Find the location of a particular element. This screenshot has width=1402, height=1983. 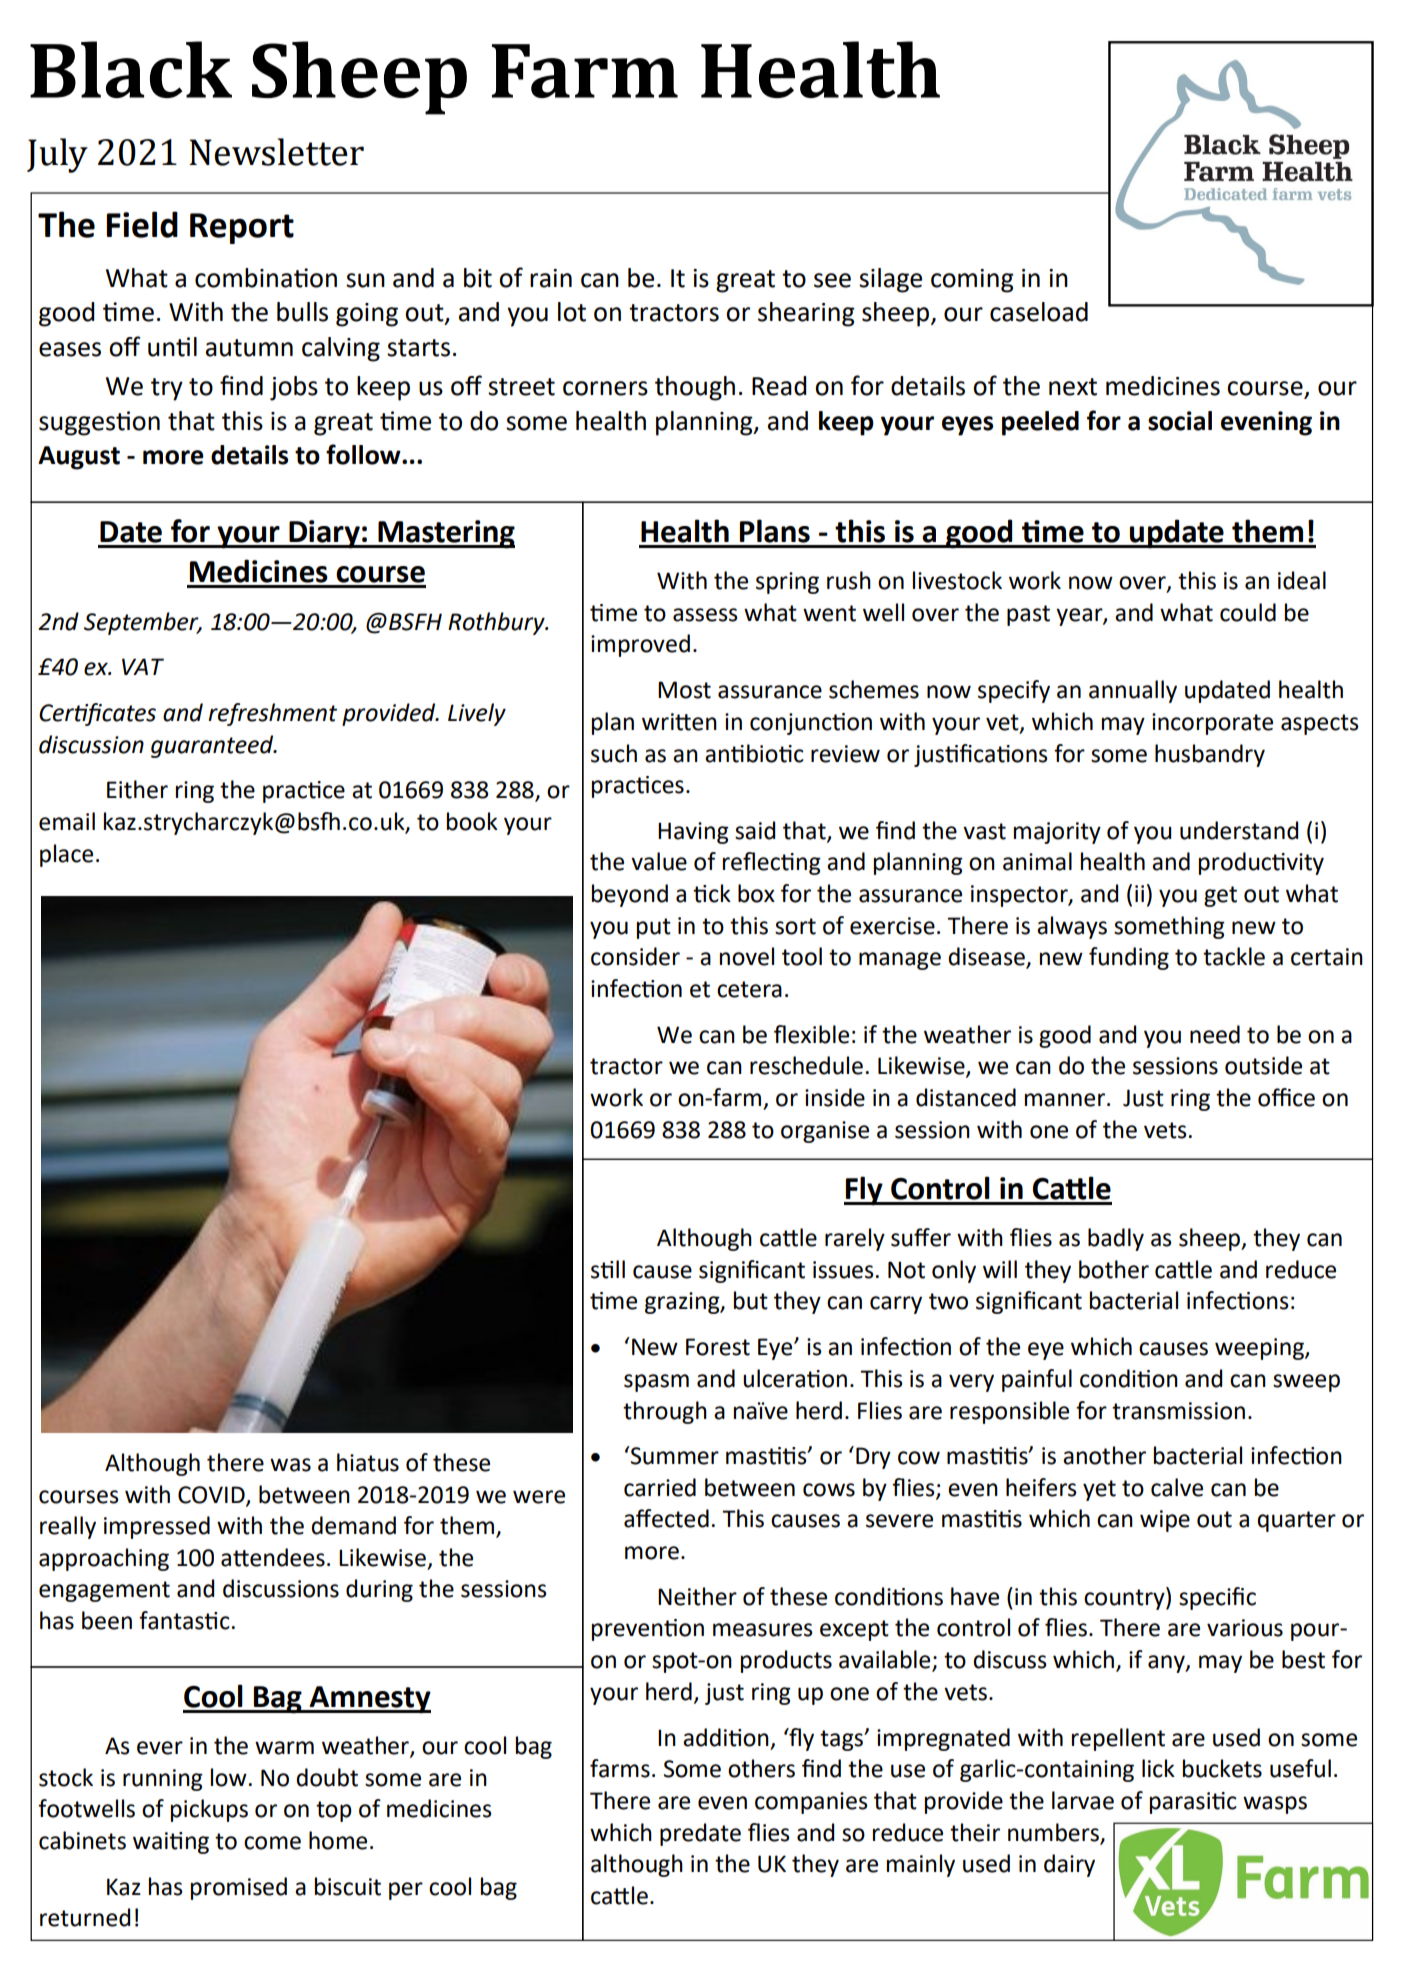

promised is located at coordinates (239, 1888).
